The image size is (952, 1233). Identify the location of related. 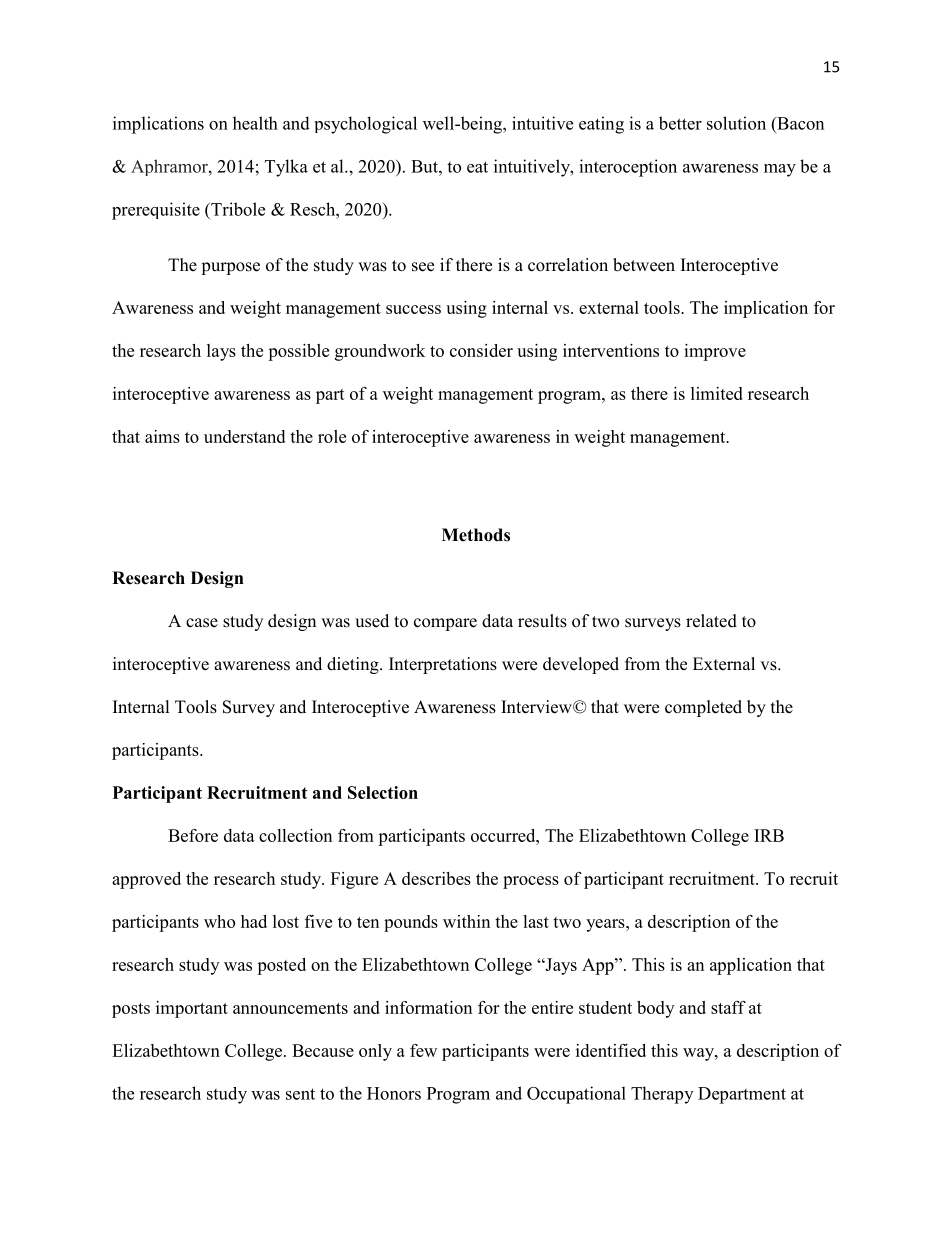
(711, 621).
